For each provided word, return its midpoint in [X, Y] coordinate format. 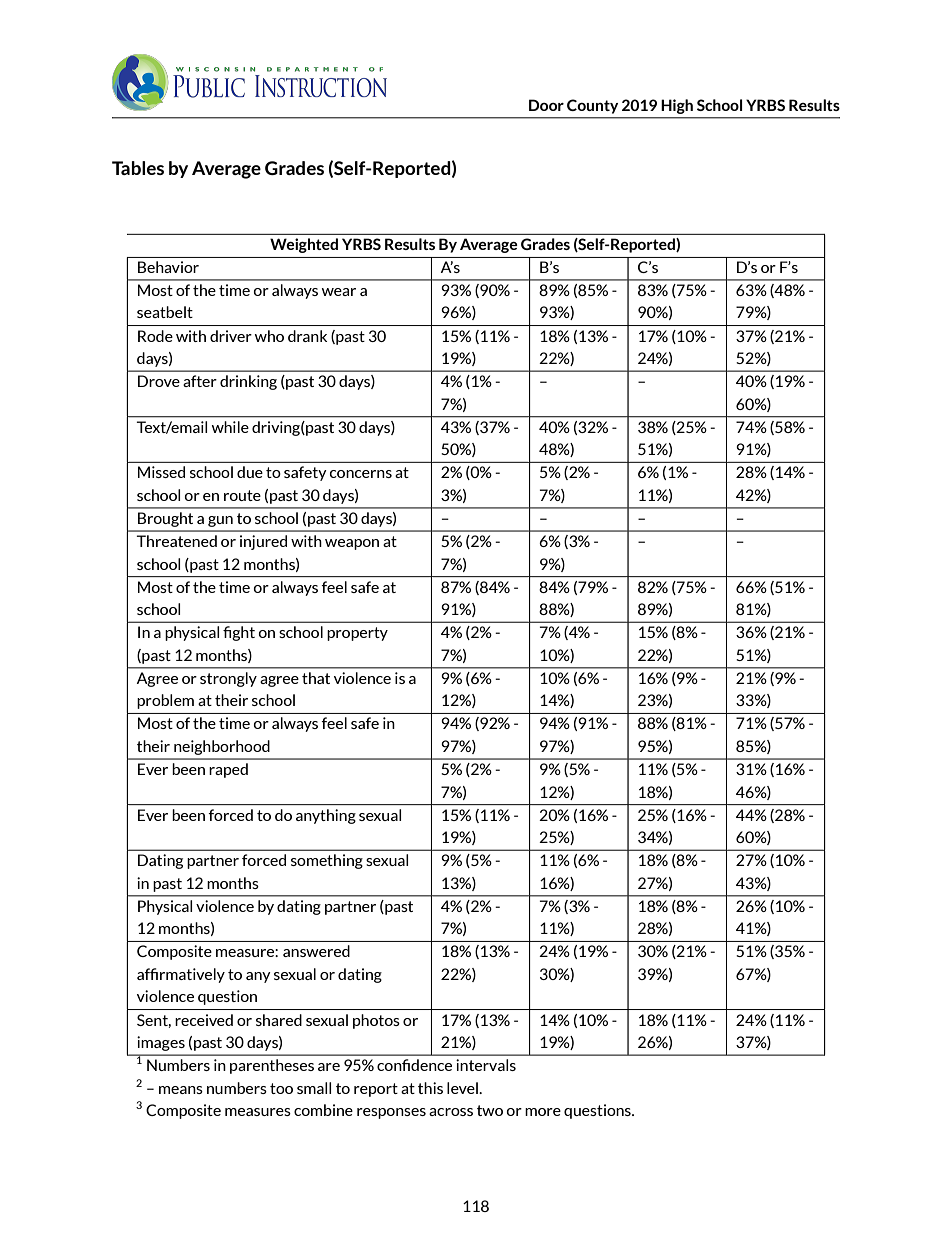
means [181, 1090]
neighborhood [222, 747]
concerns [361, 474]
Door [546, 105]
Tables [138, 168]
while [230, 427]
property [357, 634]
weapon [352, 544]
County [592, 106]
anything [326, 816]
